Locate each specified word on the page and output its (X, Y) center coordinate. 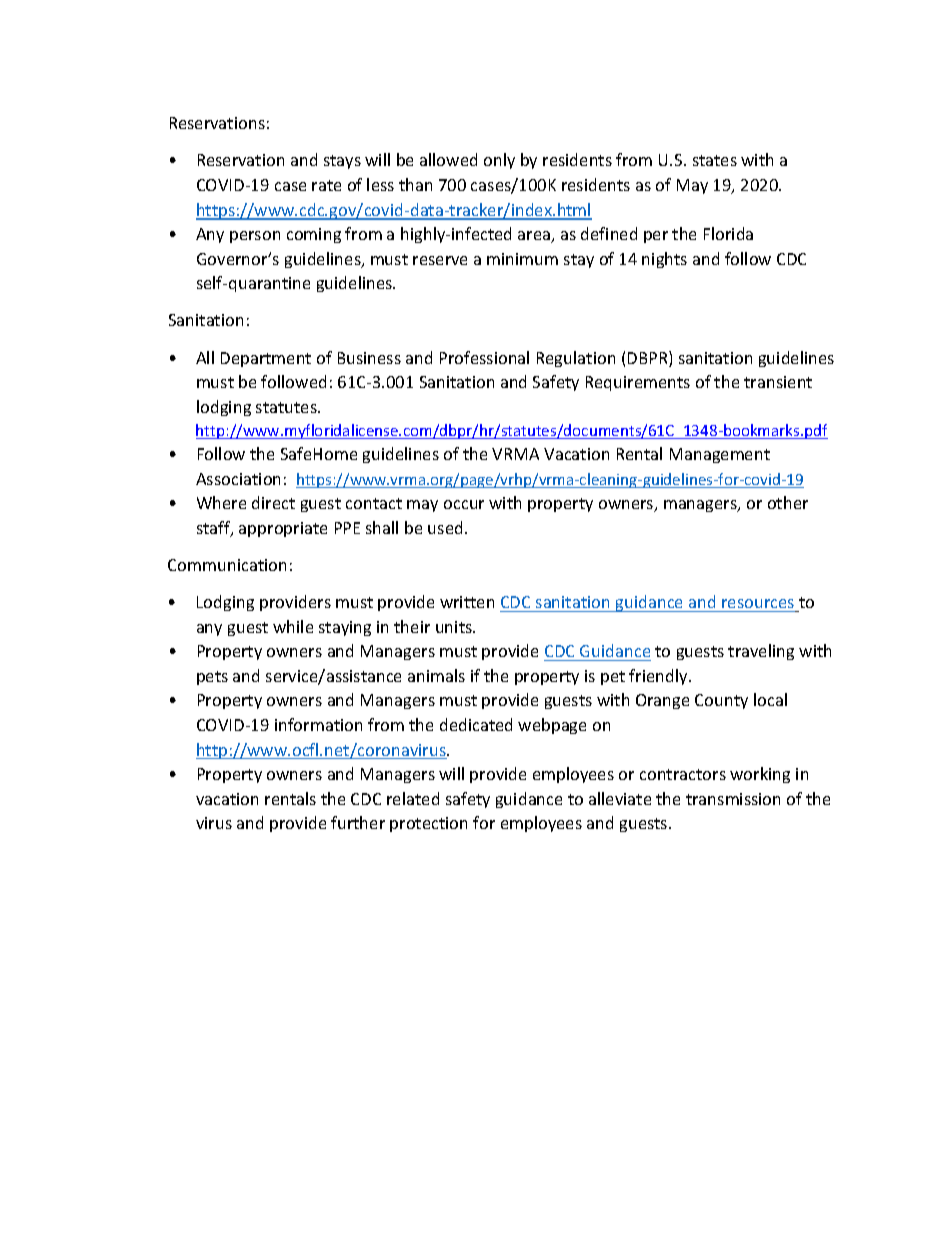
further (358, 822)
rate (326, 185)
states (715, 160)
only (499, 161)
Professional (484, 357)
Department (266, 359)
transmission (733, 799)
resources (758, 603)
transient (778, 382)
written (467, 602)
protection (428, 824)
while (293, 626)
